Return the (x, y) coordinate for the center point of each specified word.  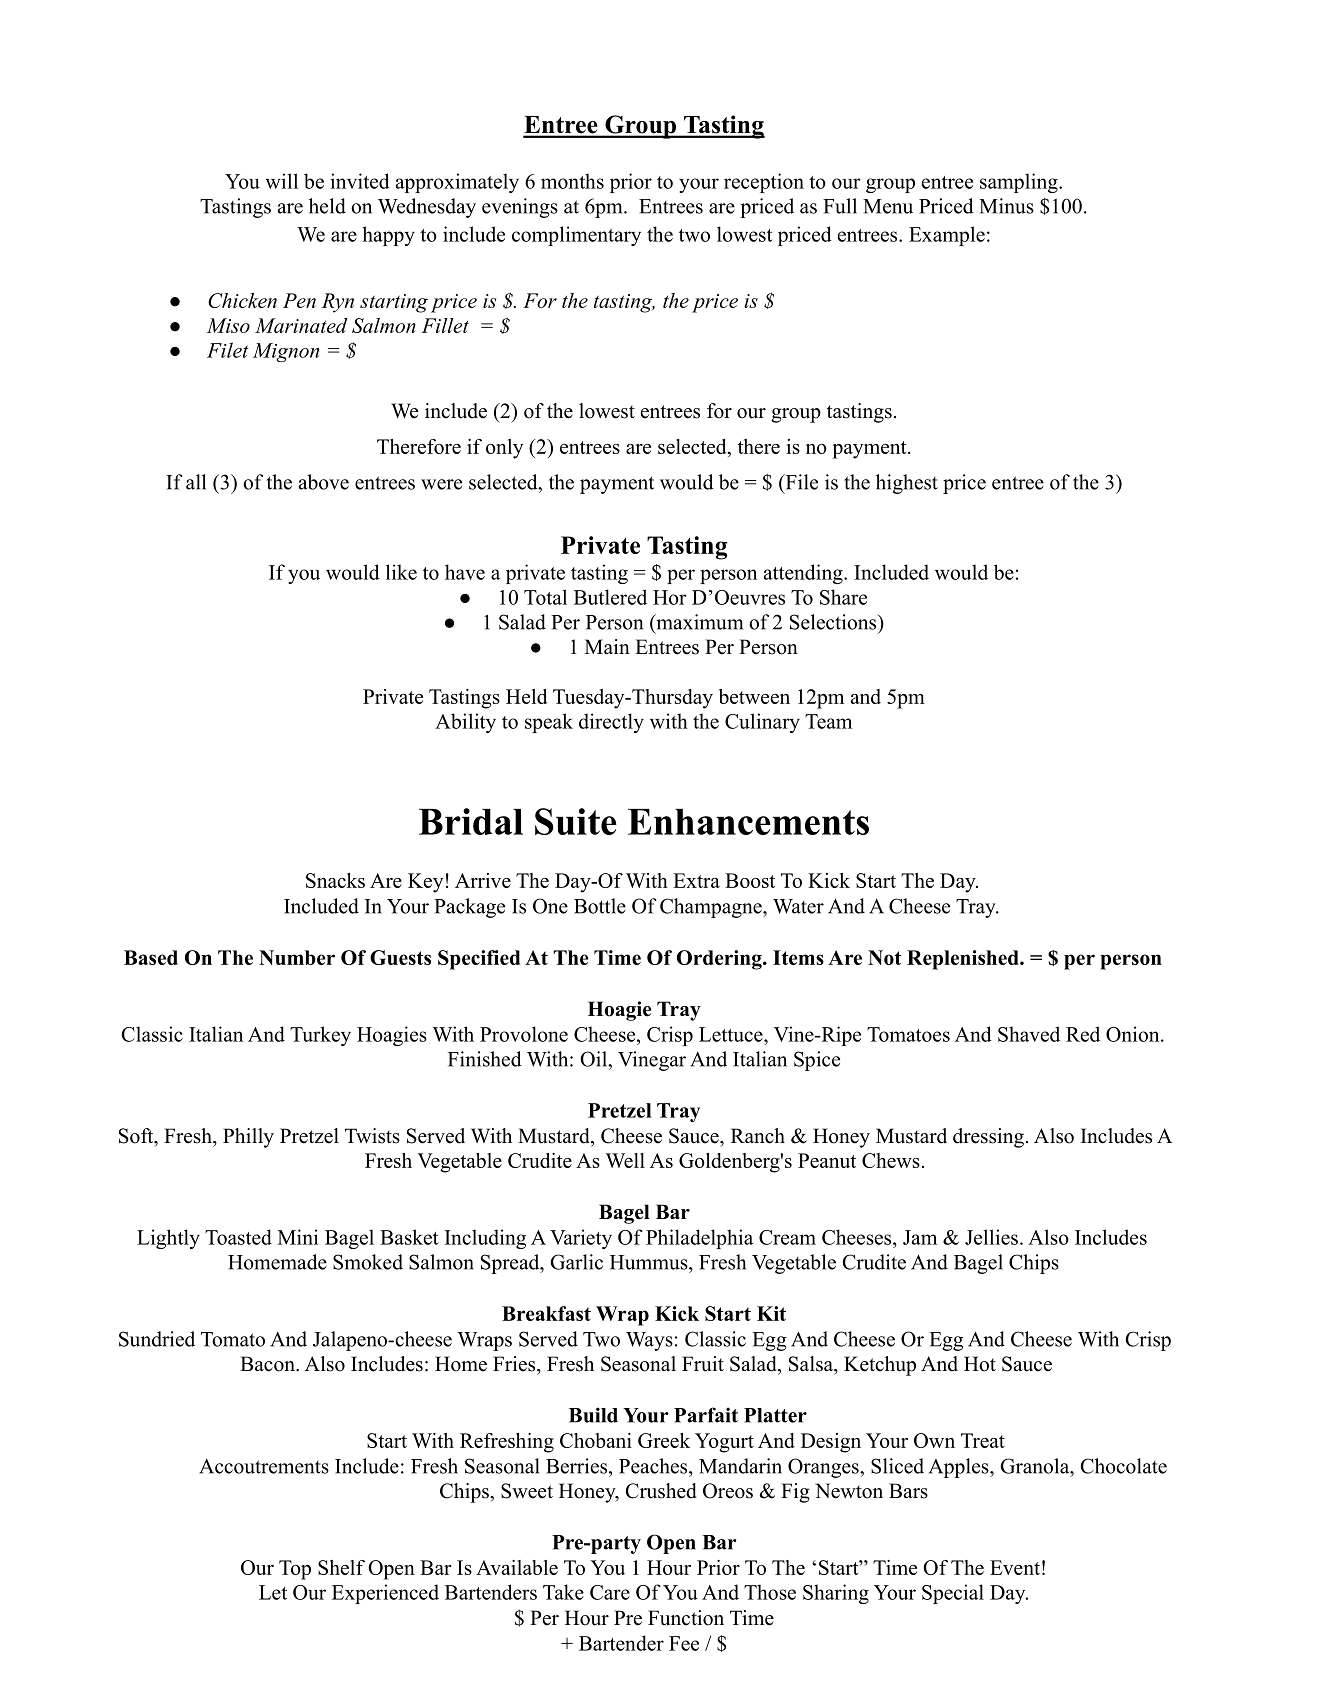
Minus (1006, 206)
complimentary (576, 236)
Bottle (600, 906)
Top (295, 1570)
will (281, 181)
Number (297, 957)
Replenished (964, 960)
